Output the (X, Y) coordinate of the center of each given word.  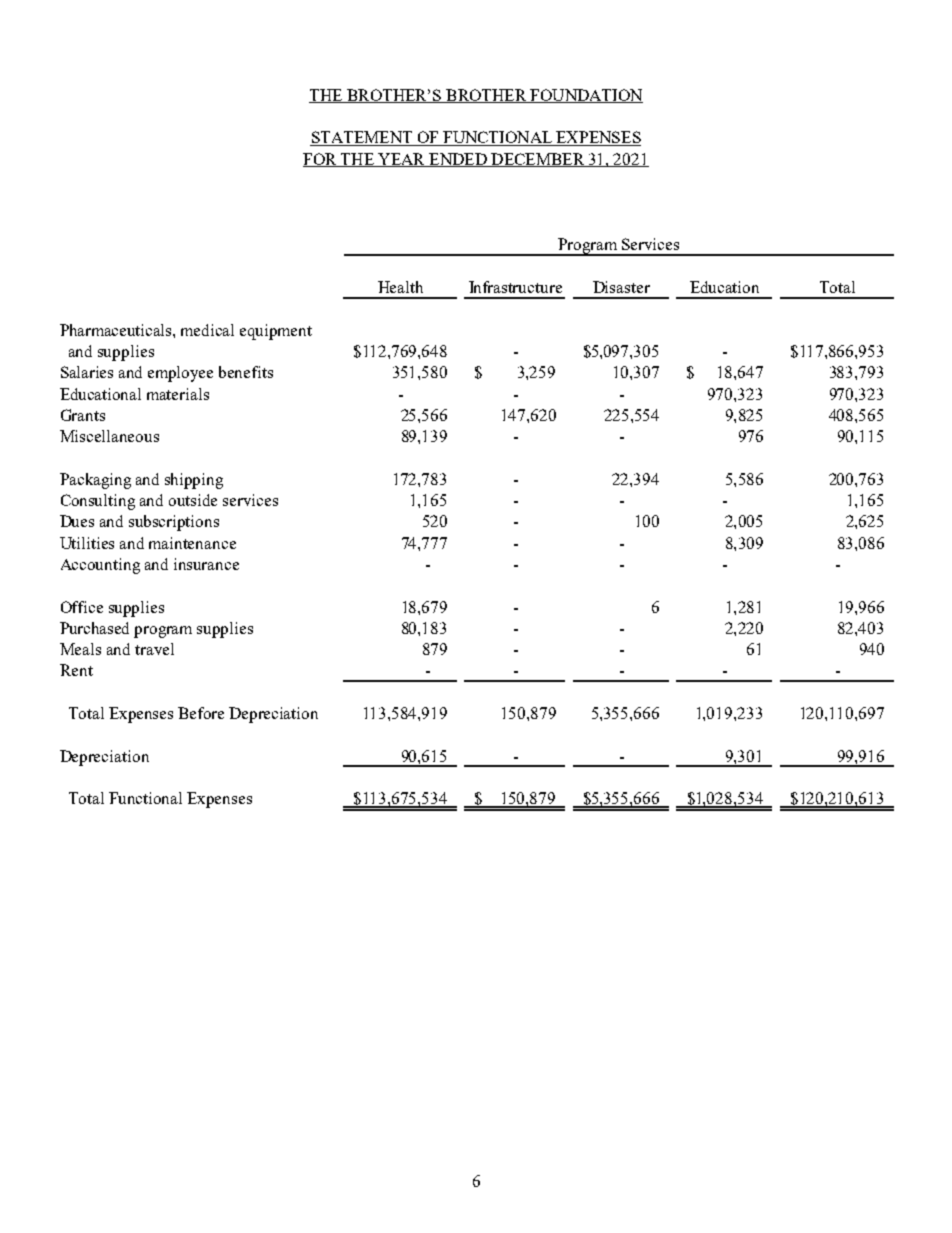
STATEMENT (362, 138)
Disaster (621, 287)
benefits (246, 372)
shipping (194, 481)
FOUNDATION (585, 96)
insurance (206, 564)
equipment (276, 332)
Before (201, 713)
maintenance (192, 543)
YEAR (401, 160)
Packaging (95, 481)
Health (400, 287)
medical (207, 330)
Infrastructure (515, 287)
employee (180, 374)
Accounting (100, 566)
